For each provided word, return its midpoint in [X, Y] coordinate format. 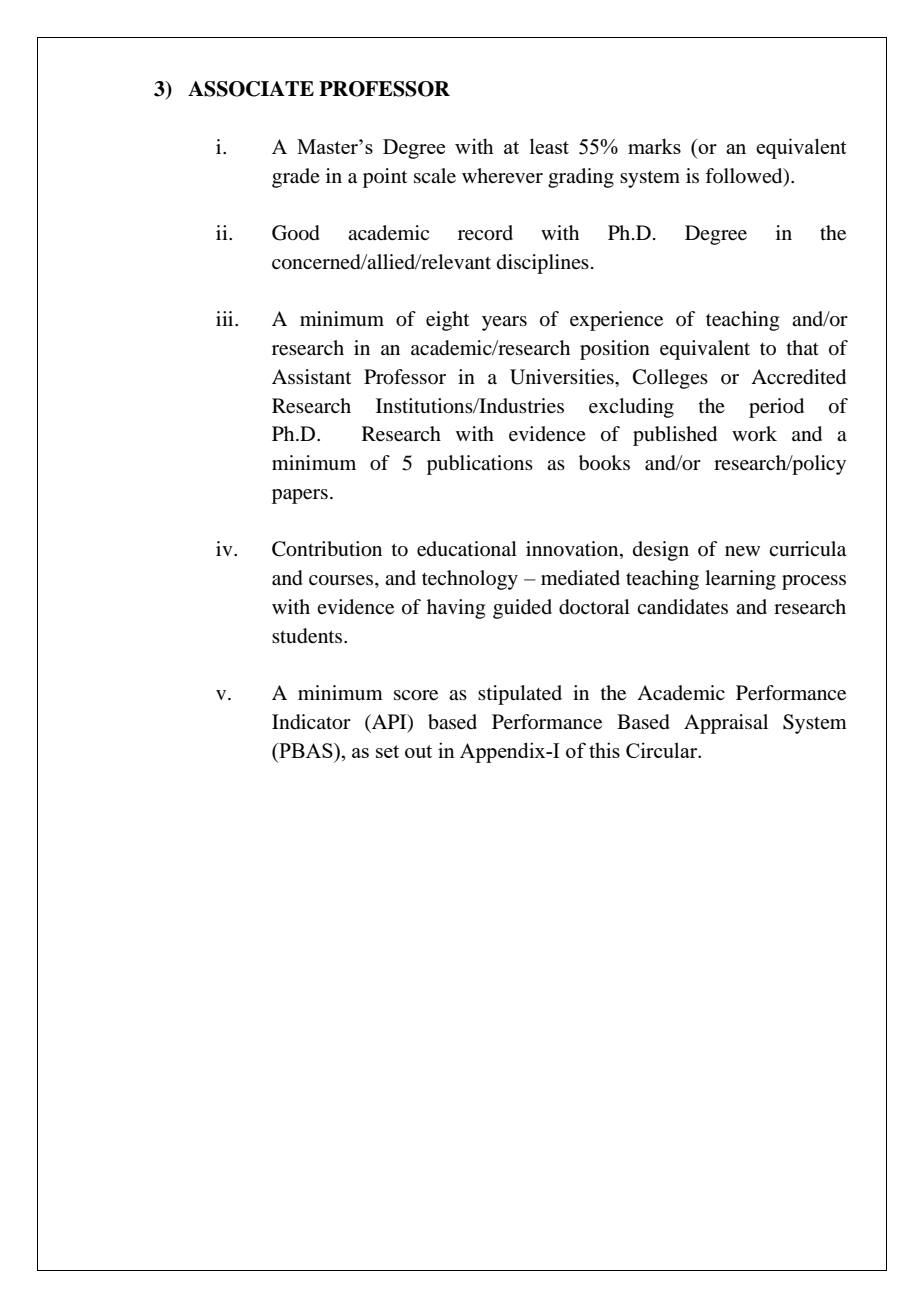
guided [522, 609]
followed [745, 176]
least [549, 146]
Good [296, 233]
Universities [563, 377]
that [803, 347]
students [308, 636]
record [485, 233]
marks [654, 146]
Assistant [311, 377]
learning [740, 580]
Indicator [311, 722]
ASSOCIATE [251, 89]
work [754, 433]
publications [480, 465]
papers [300, 496]
